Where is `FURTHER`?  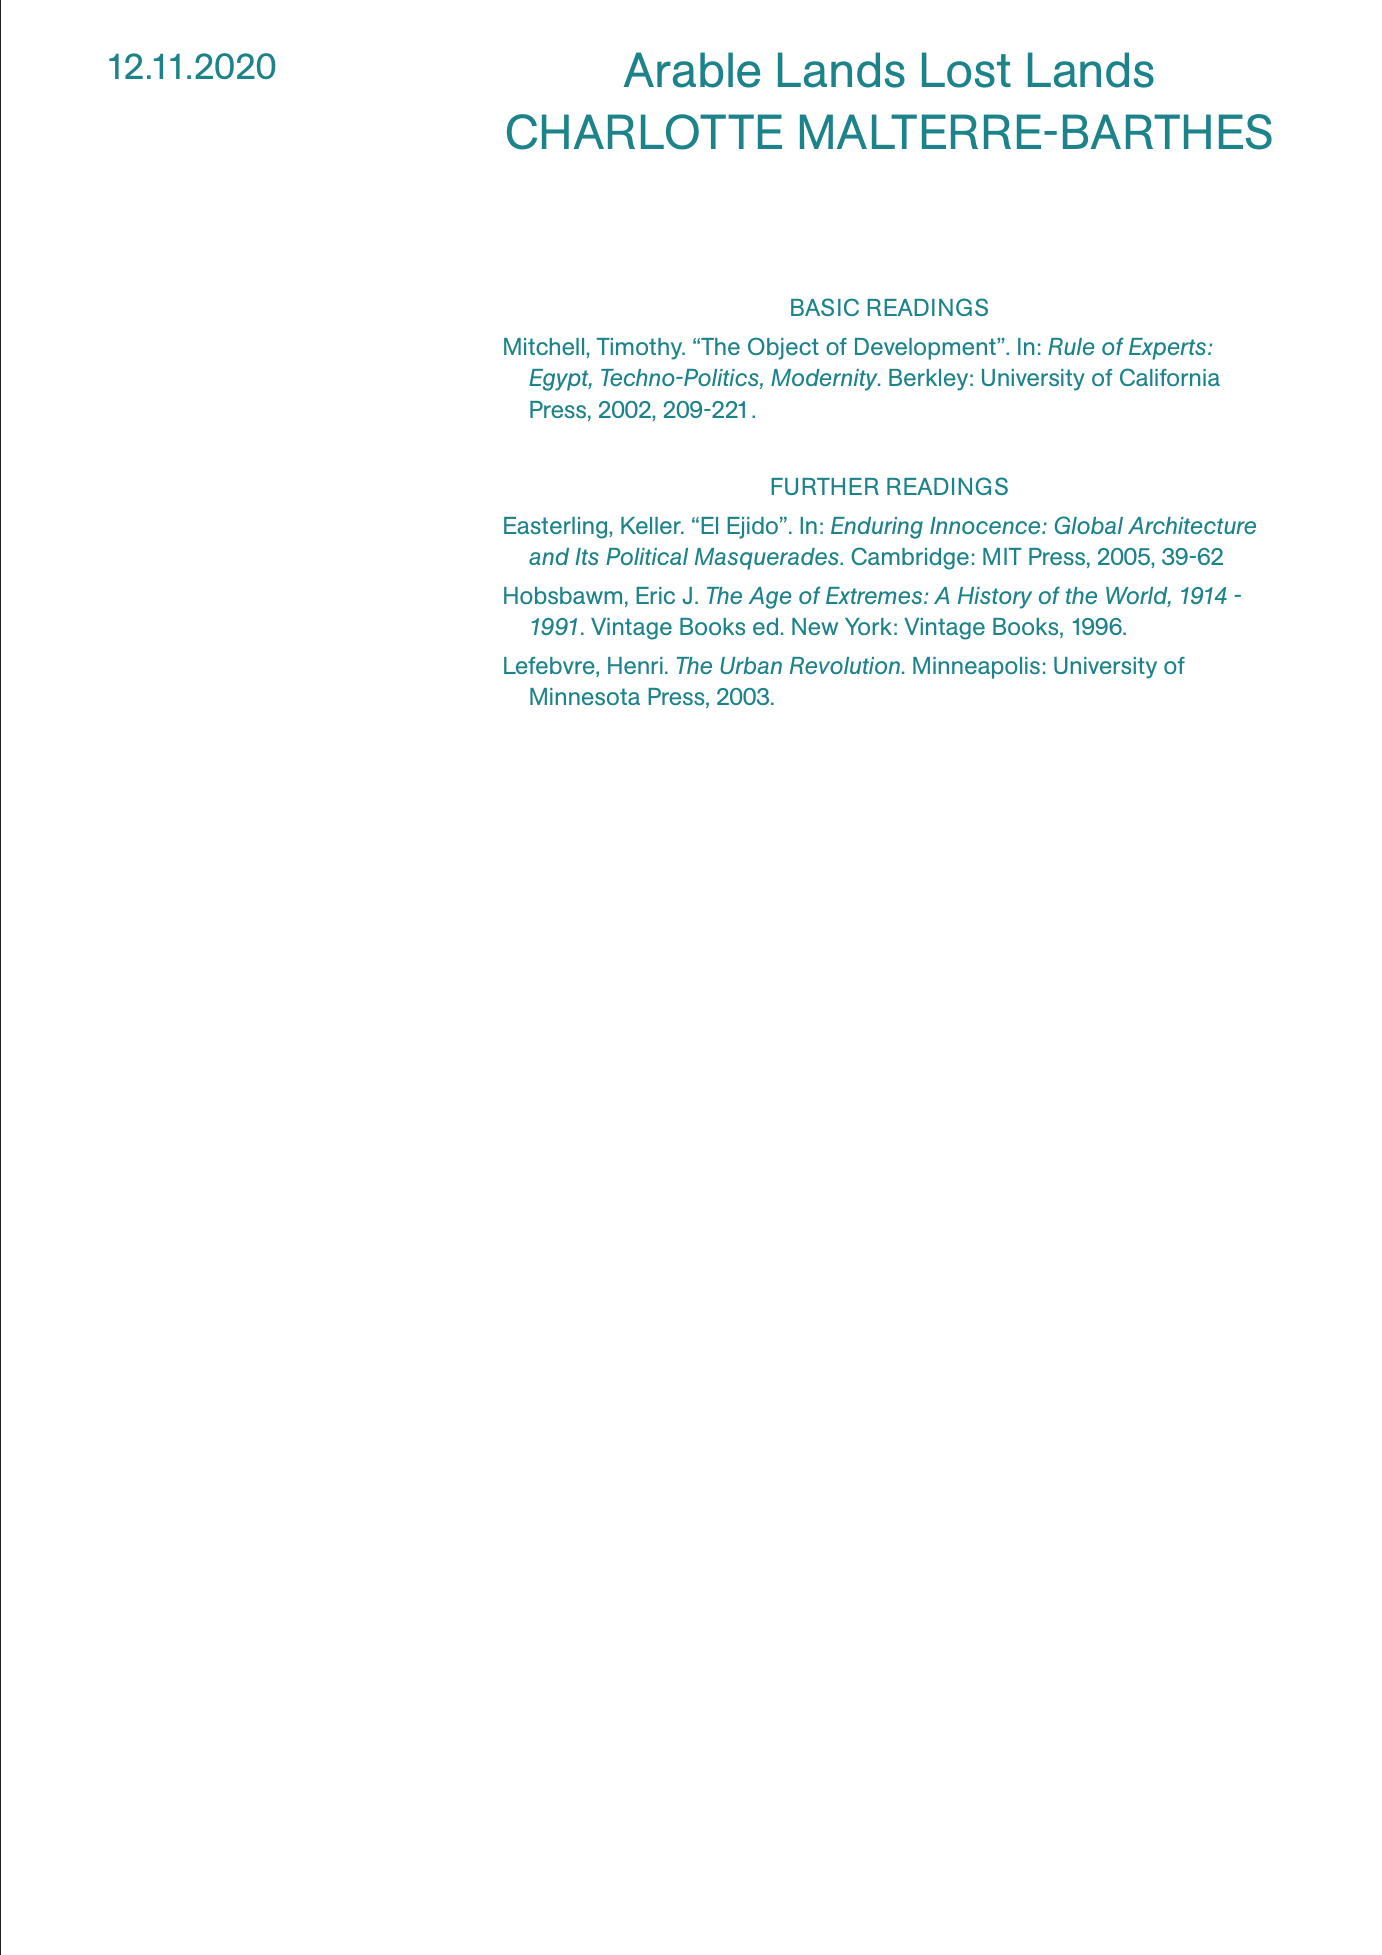
FURTHER is located at coordinates (825, 486).
